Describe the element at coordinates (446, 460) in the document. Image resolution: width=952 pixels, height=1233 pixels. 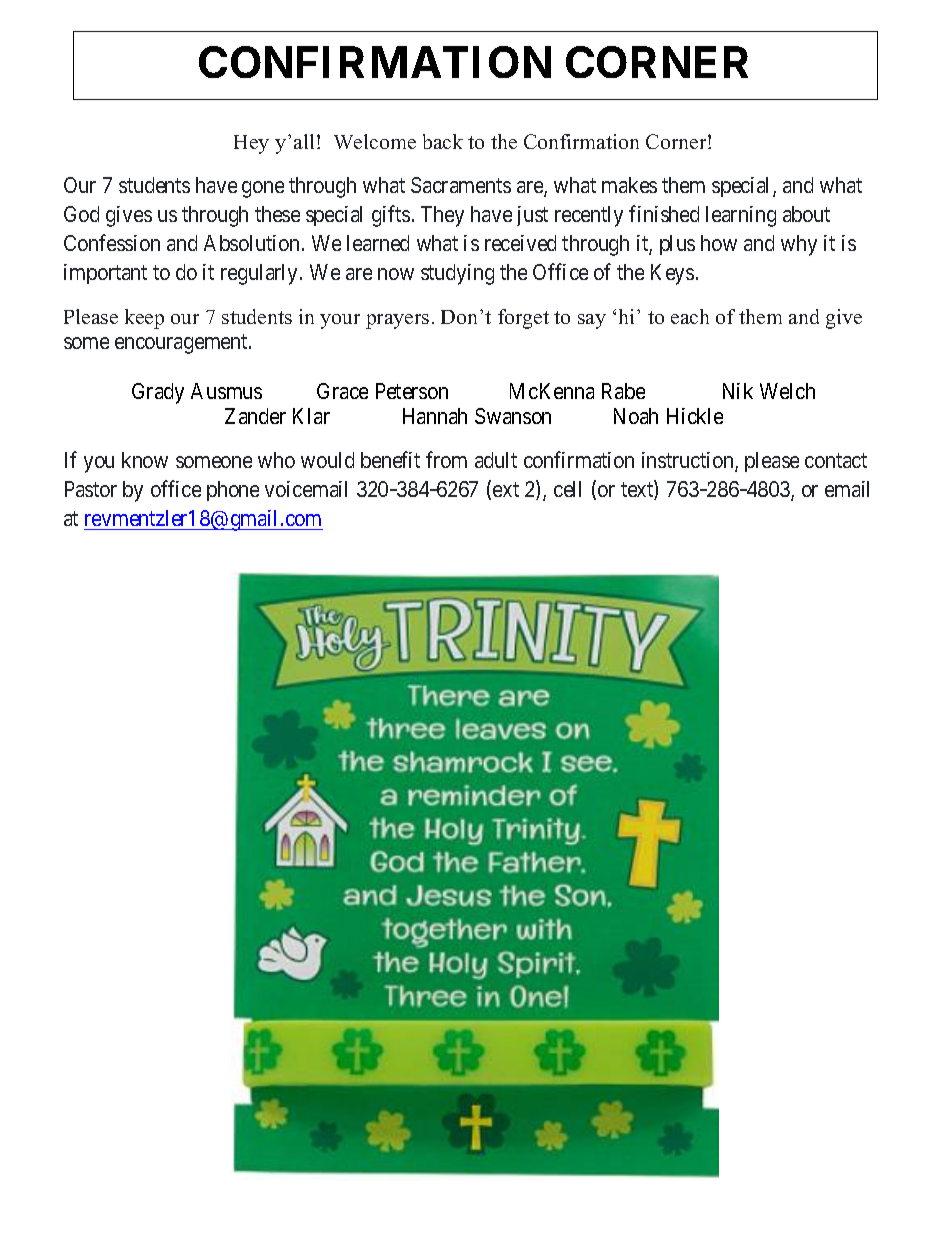
I see `from` at that location.
